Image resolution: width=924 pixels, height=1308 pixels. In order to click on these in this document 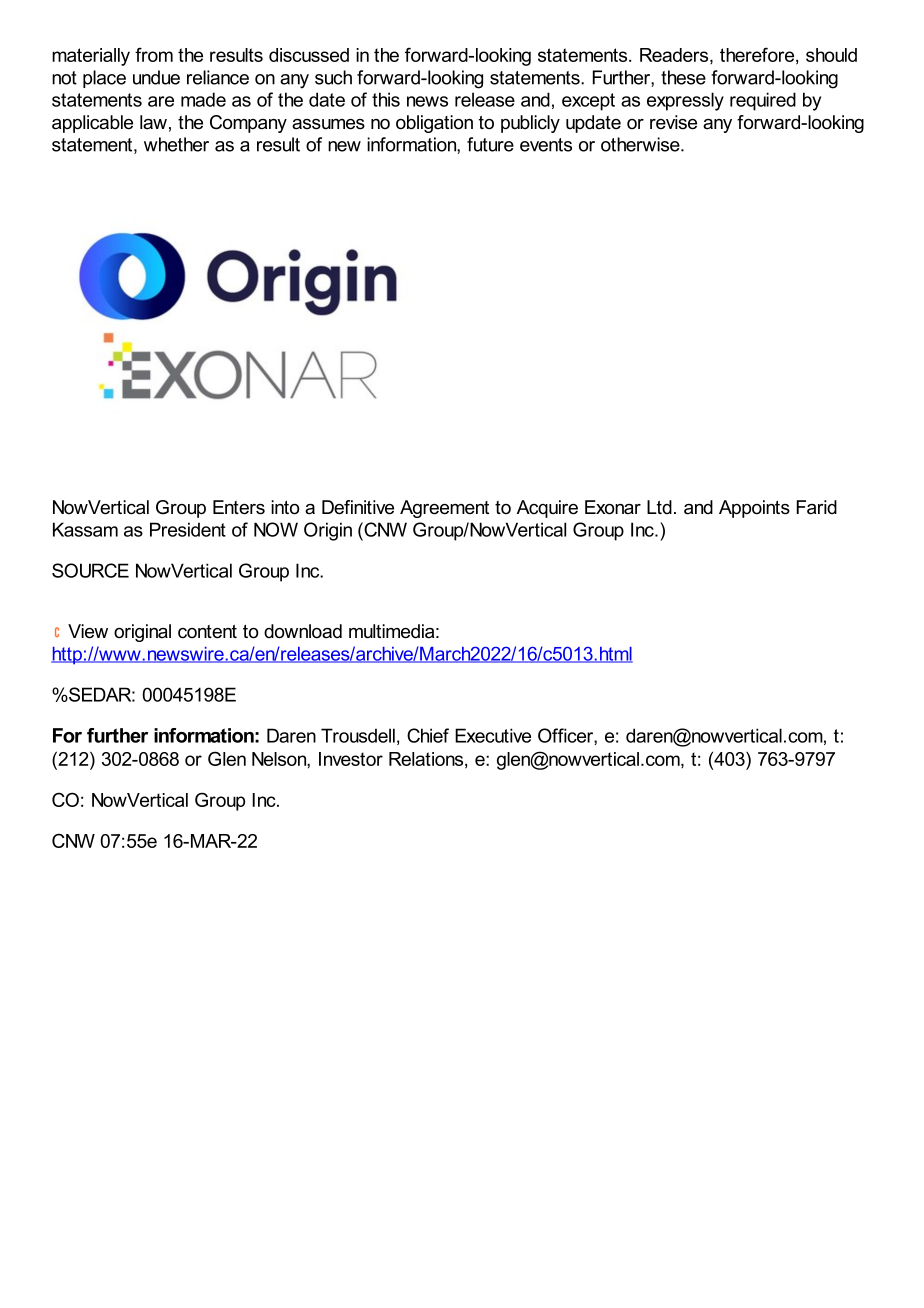, I will do `click(683, 77)`.
